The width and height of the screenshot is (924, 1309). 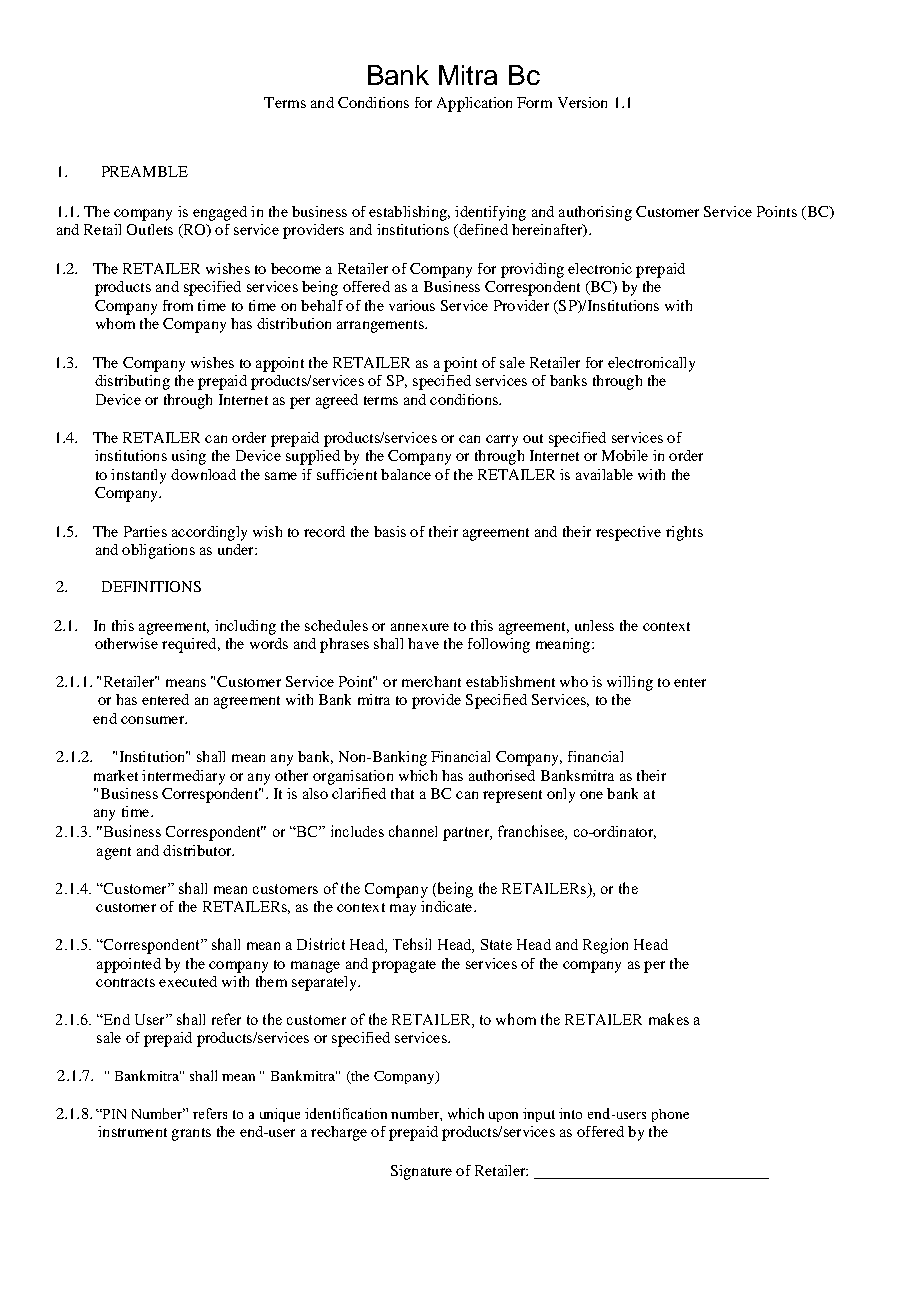 What do you see at coordinates (190, 645) in the screenshot?
I see `required` at bounding box center [190, 645].
